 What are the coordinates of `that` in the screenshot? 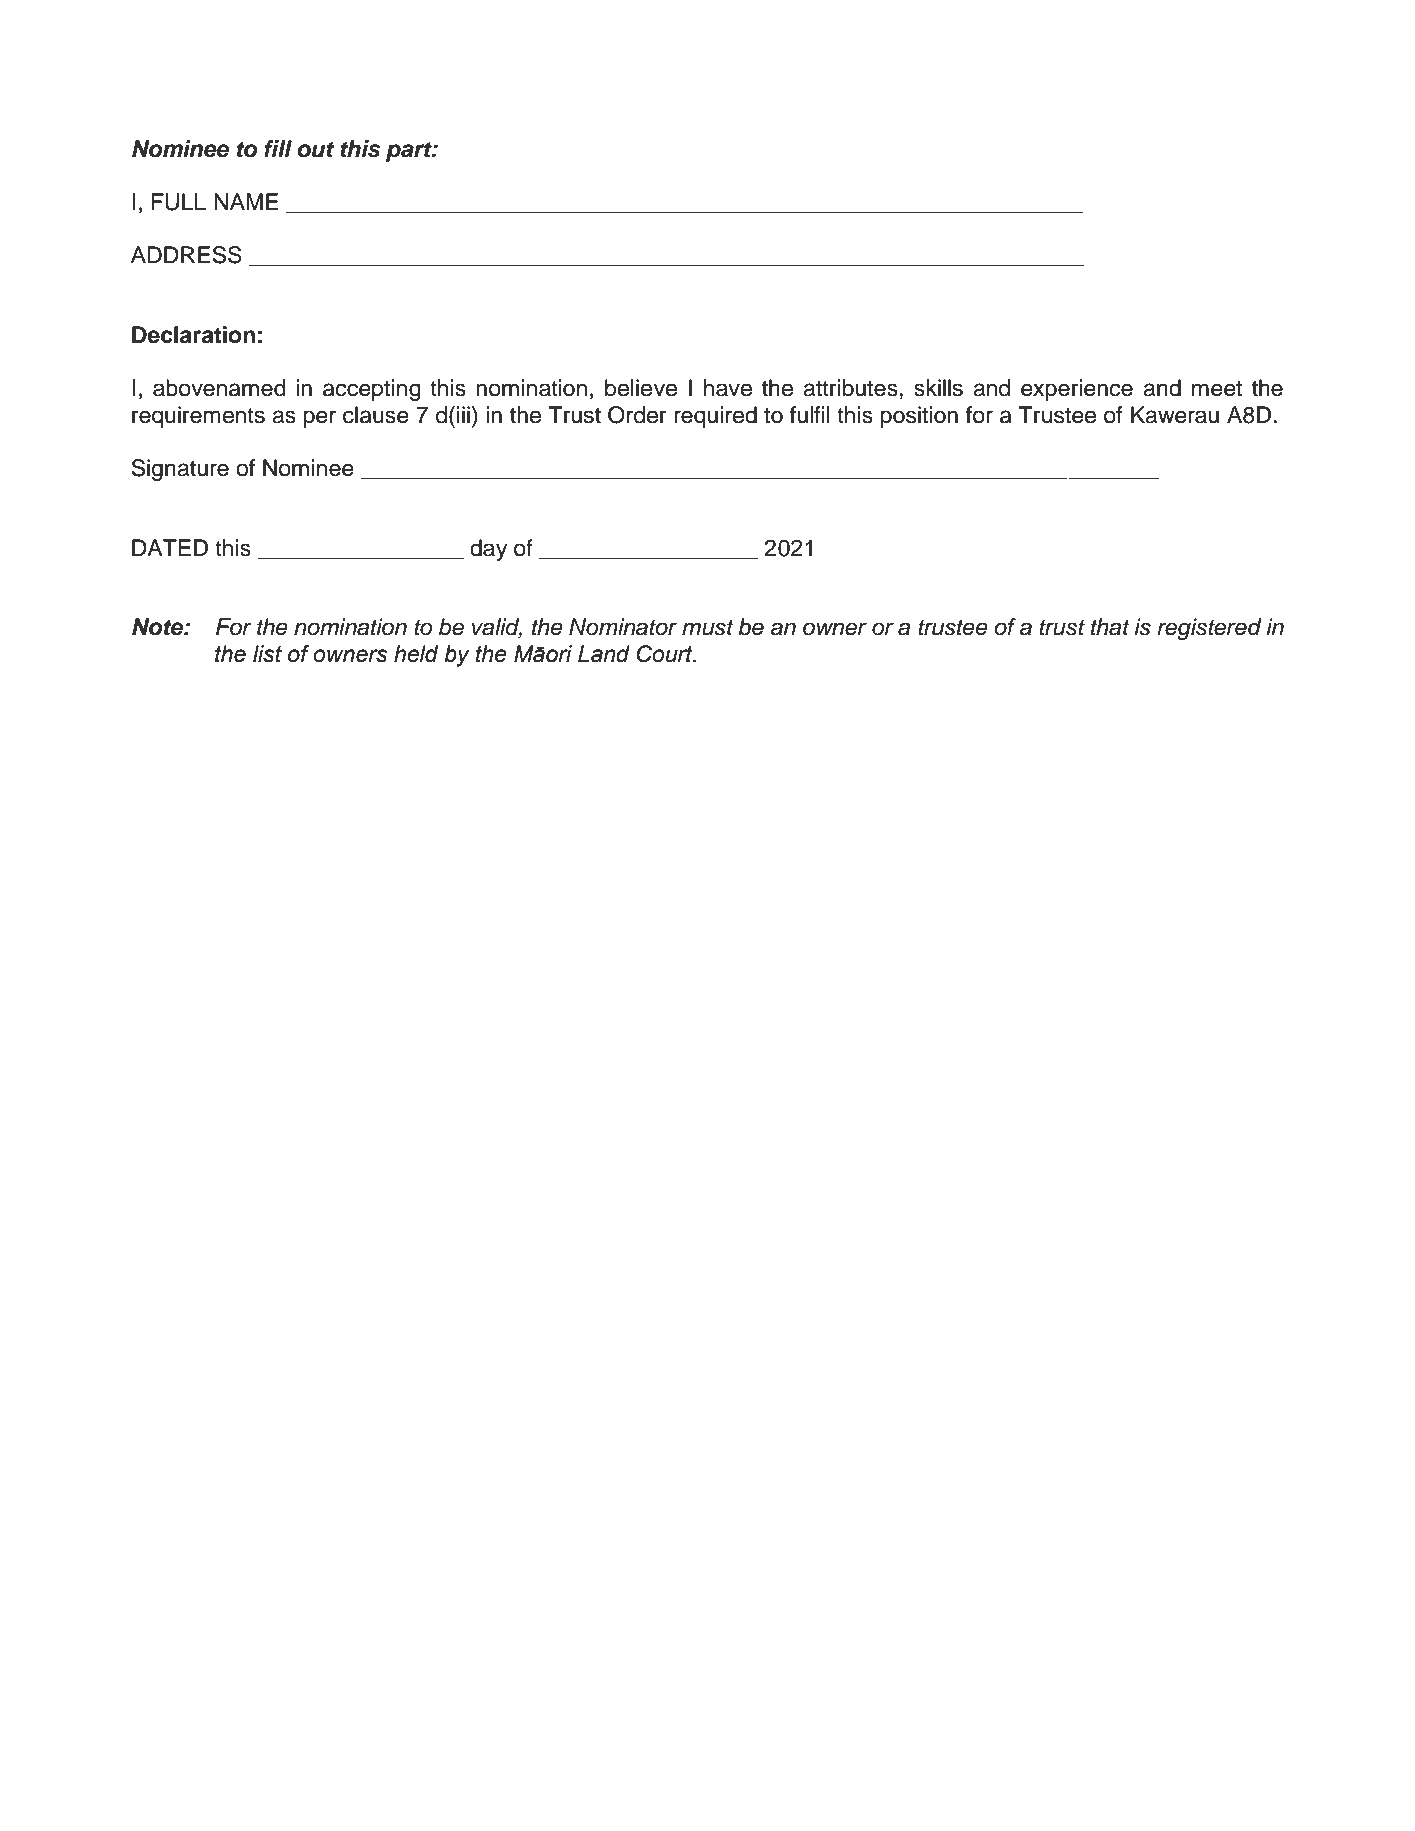 It's located at (1110, 627).
